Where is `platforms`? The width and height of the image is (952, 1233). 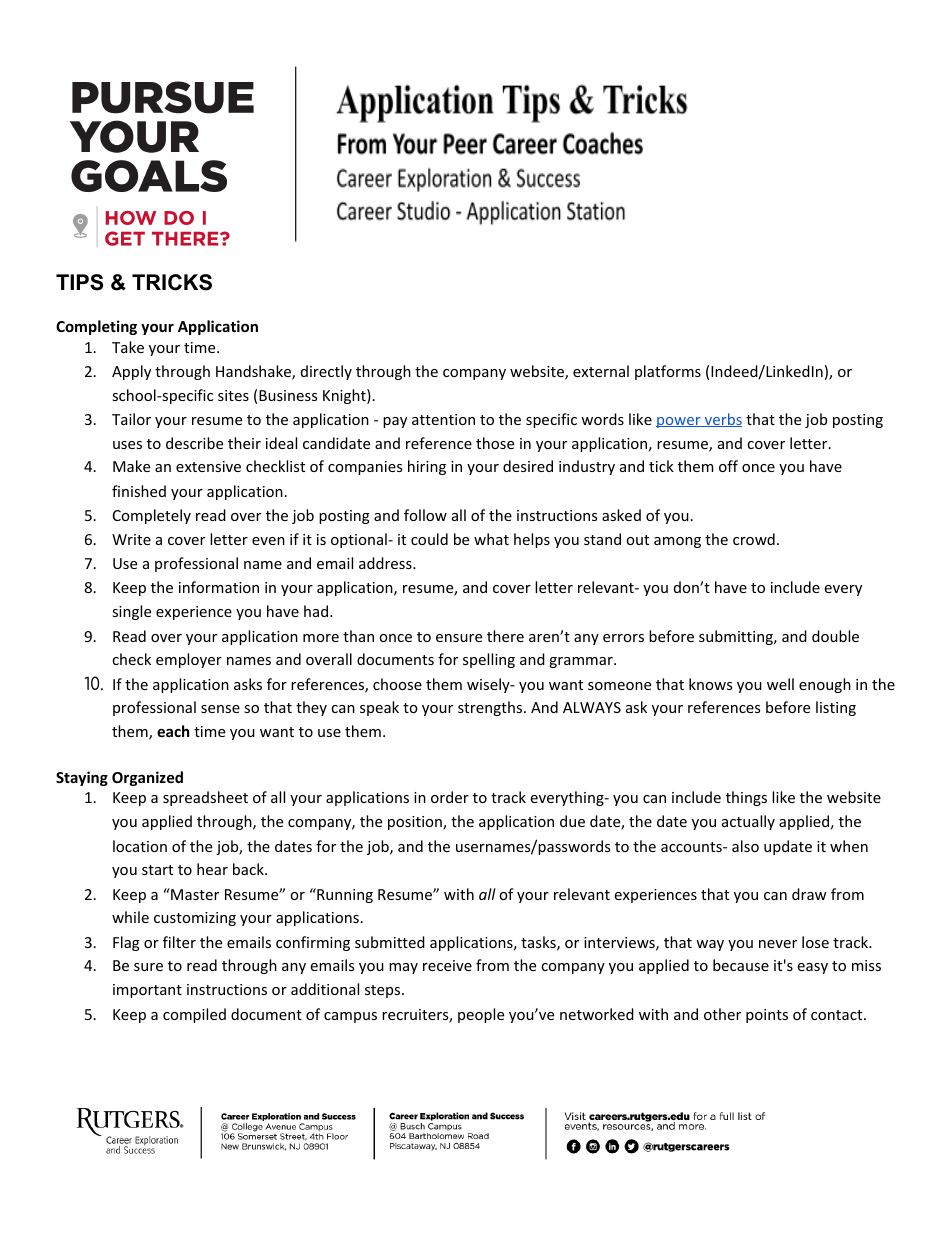
platforms is located at coordinates (668, 372).
